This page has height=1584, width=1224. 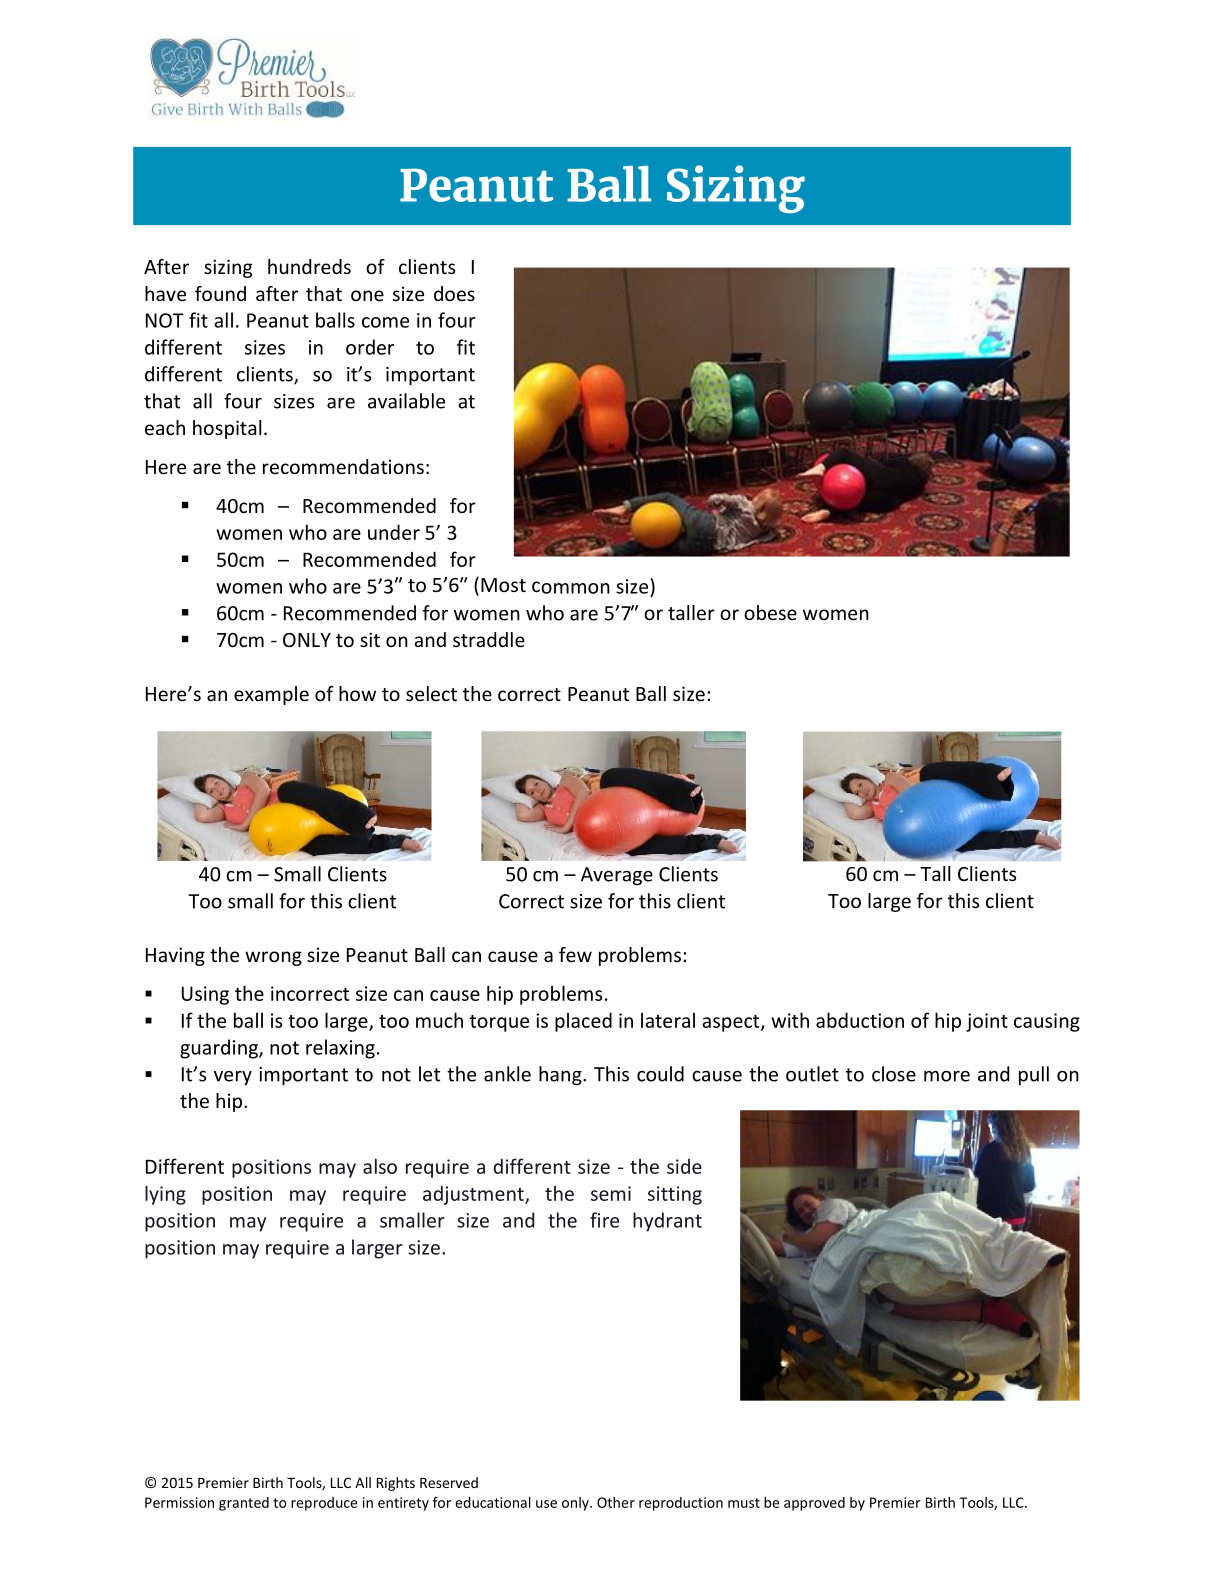 What do you see at coordinates (273, 958) in the page?
I see `wrong` at bounding box center [273, 958].
